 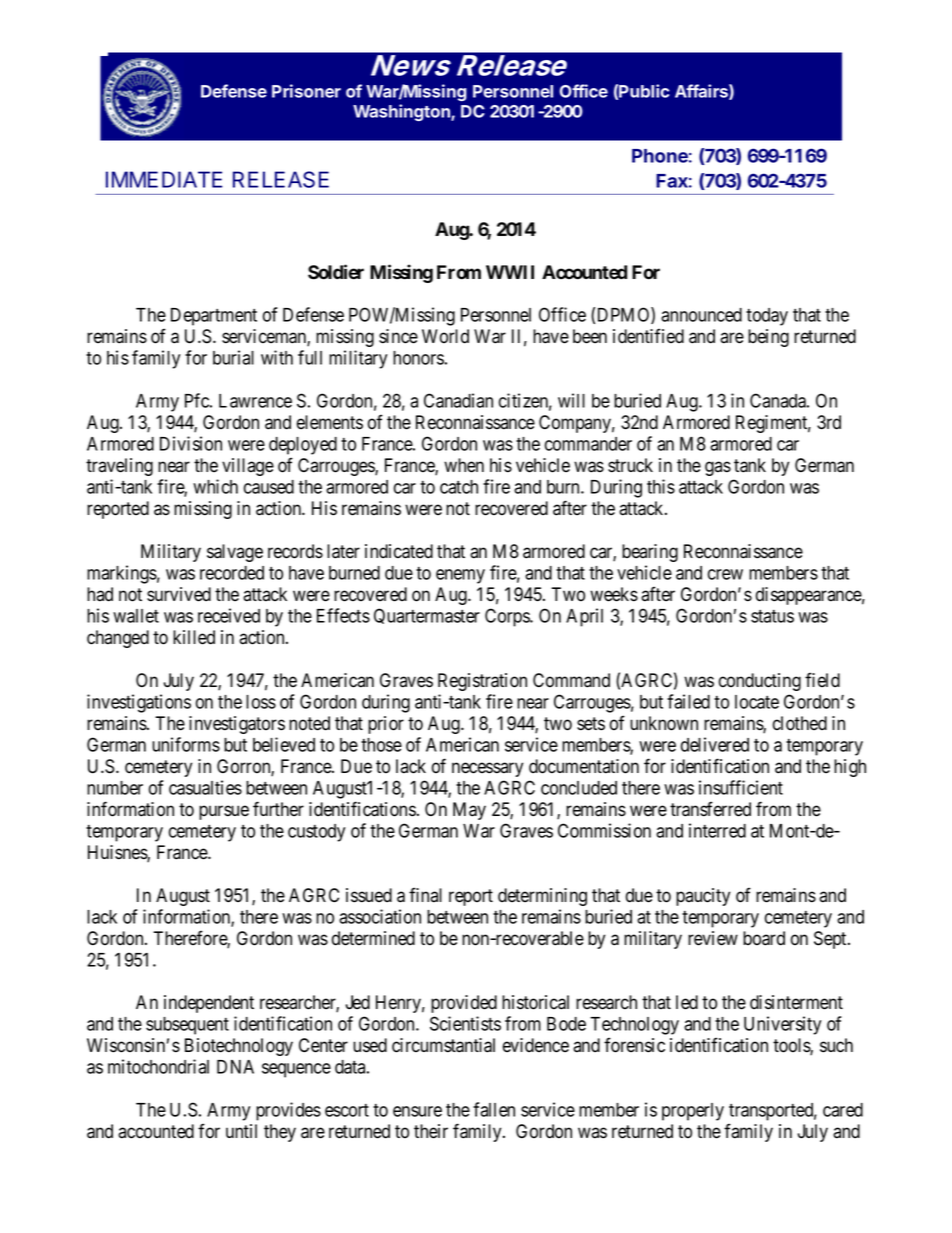 I want to click on today, so click(x=767, y=317).
